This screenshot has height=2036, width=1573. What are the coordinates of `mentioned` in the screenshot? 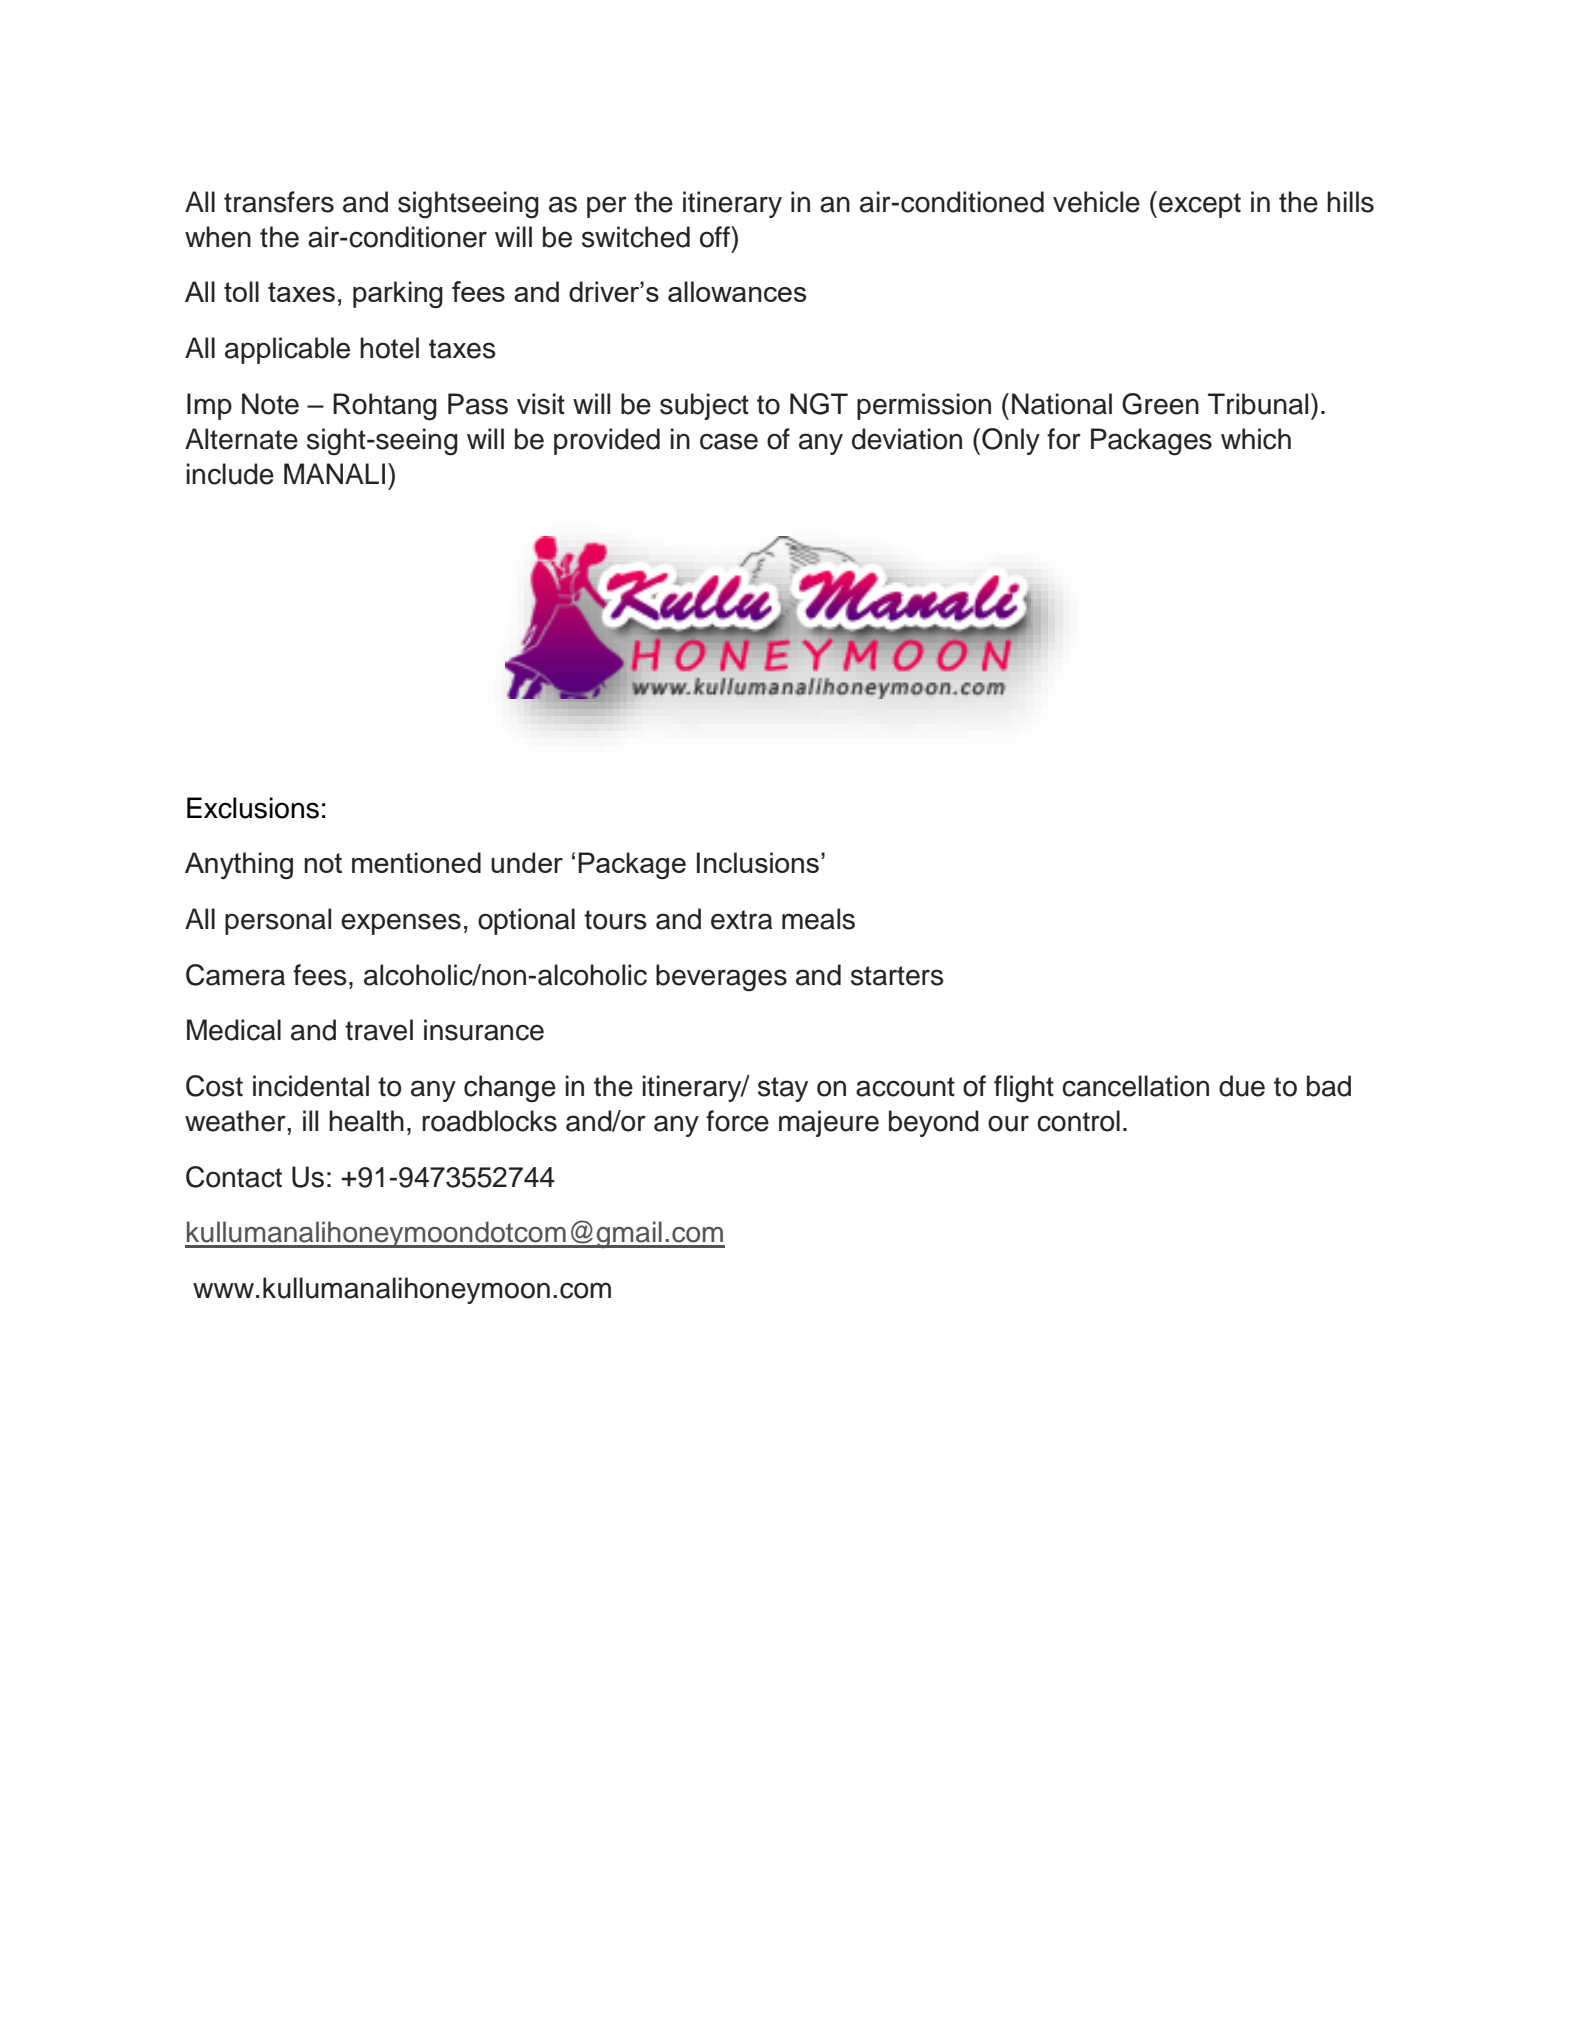 It's located at (416, 862).
